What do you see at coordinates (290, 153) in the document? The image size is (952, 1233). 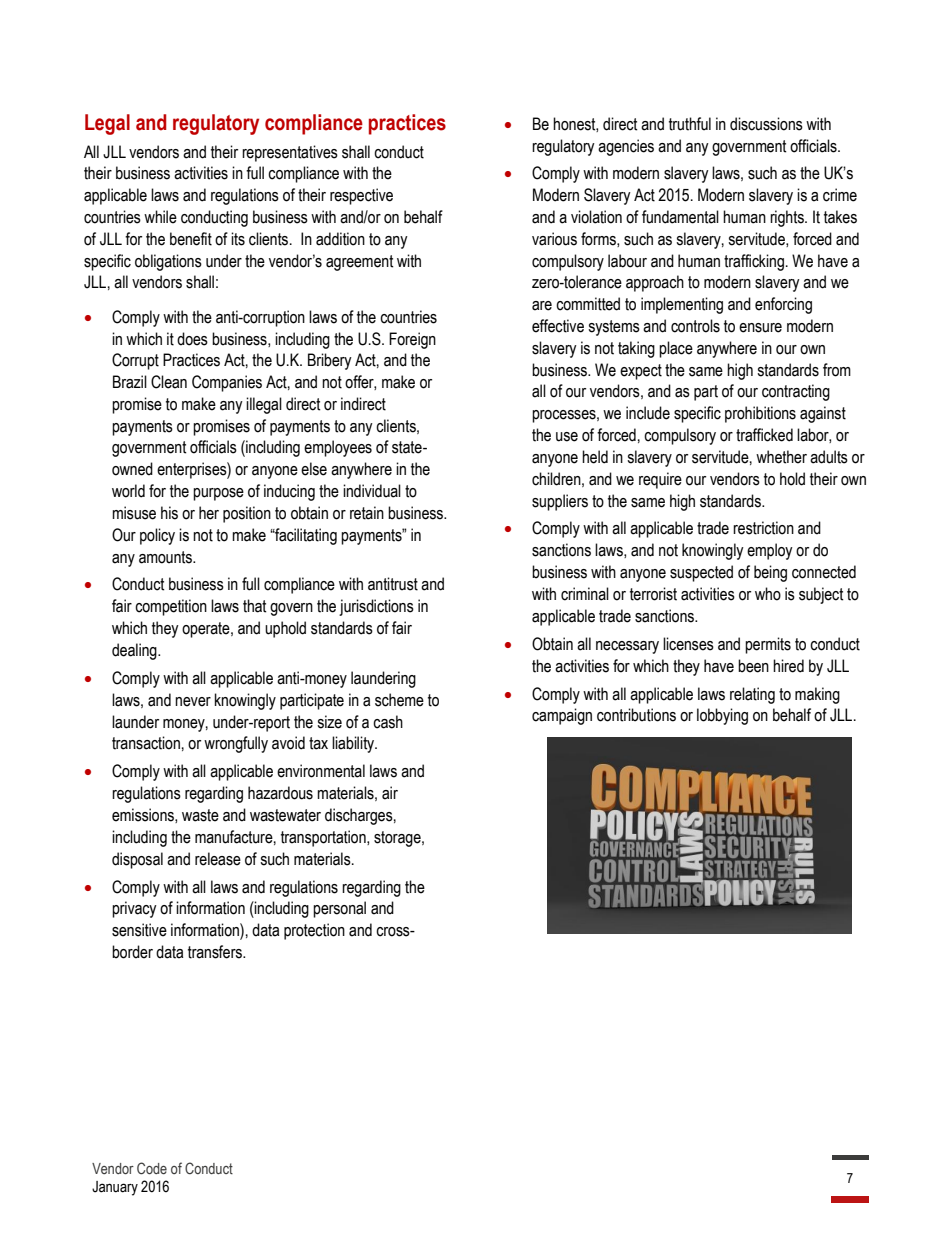 I see `representatives` at bounding box center [290, 153].
